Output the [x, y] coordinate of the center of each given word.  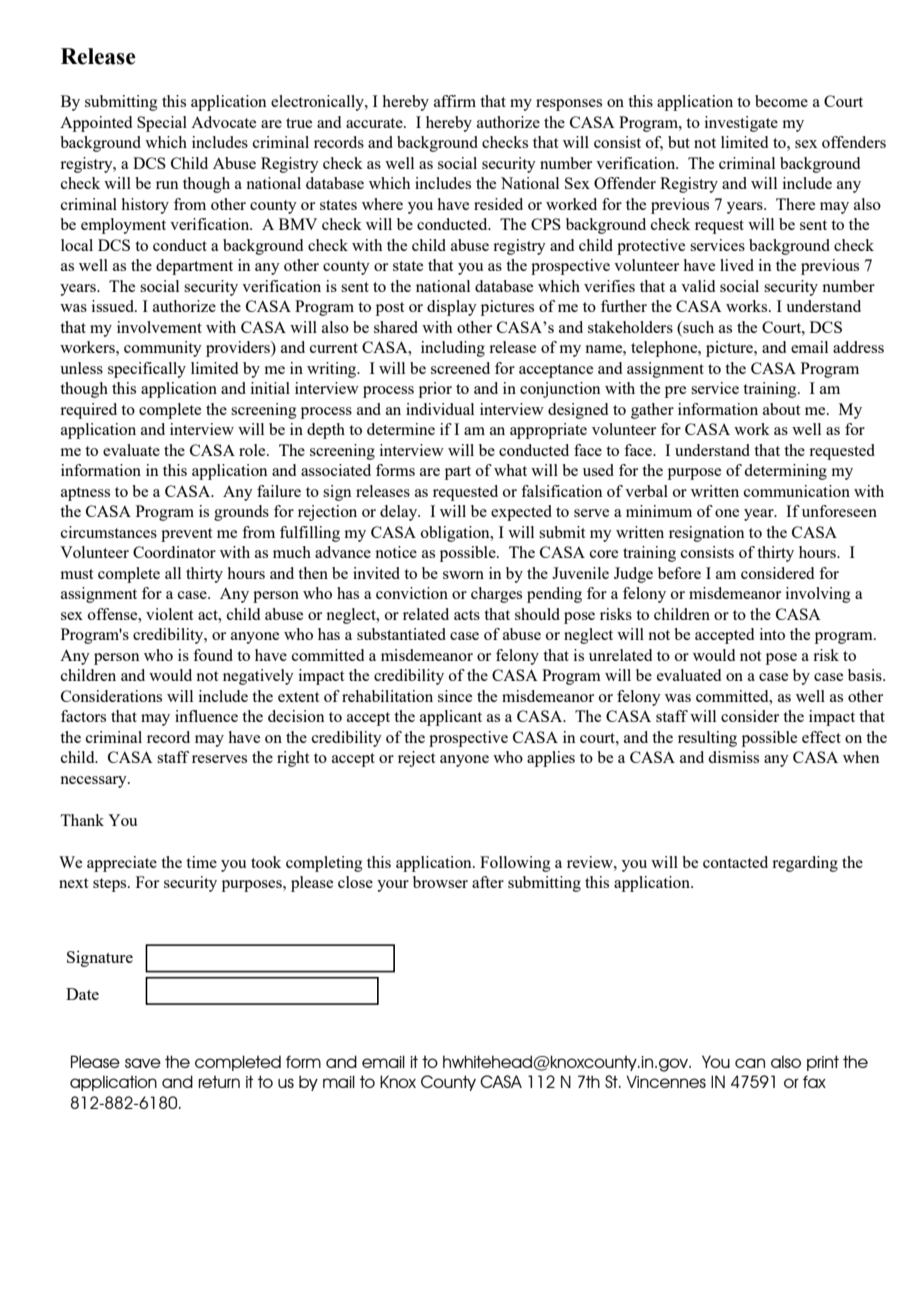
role [253, 450]
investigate [741, 124]
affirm [455, 101]
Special [162, 124]
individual [440, 409]
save [143, 1063]
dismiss [733, 757]
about [781, 409]
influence [206, 716]
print [823, 1063]
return [219, 1082]
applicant [451, 718]
